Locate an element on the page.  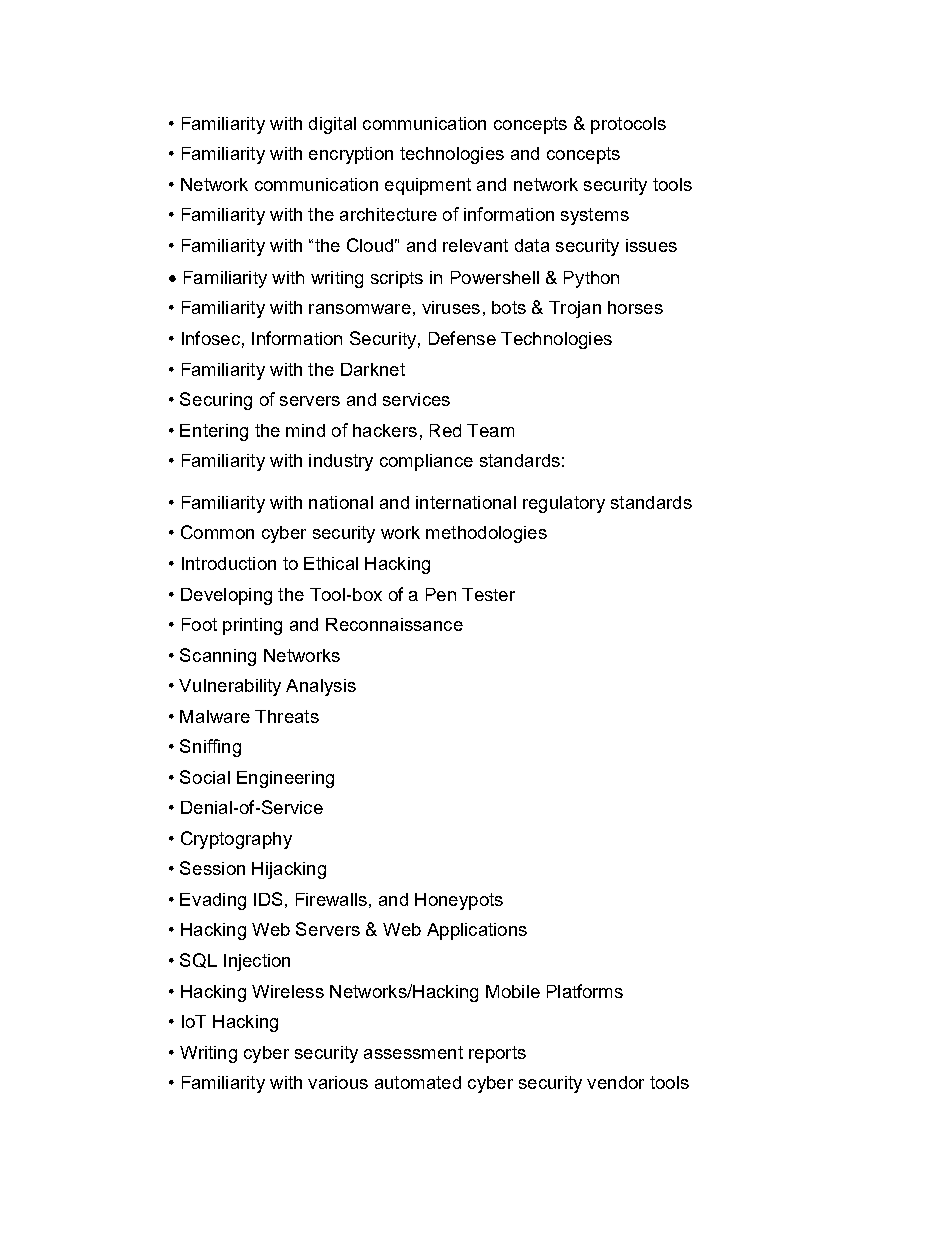
IDS is located at coordinates (268, 899).
